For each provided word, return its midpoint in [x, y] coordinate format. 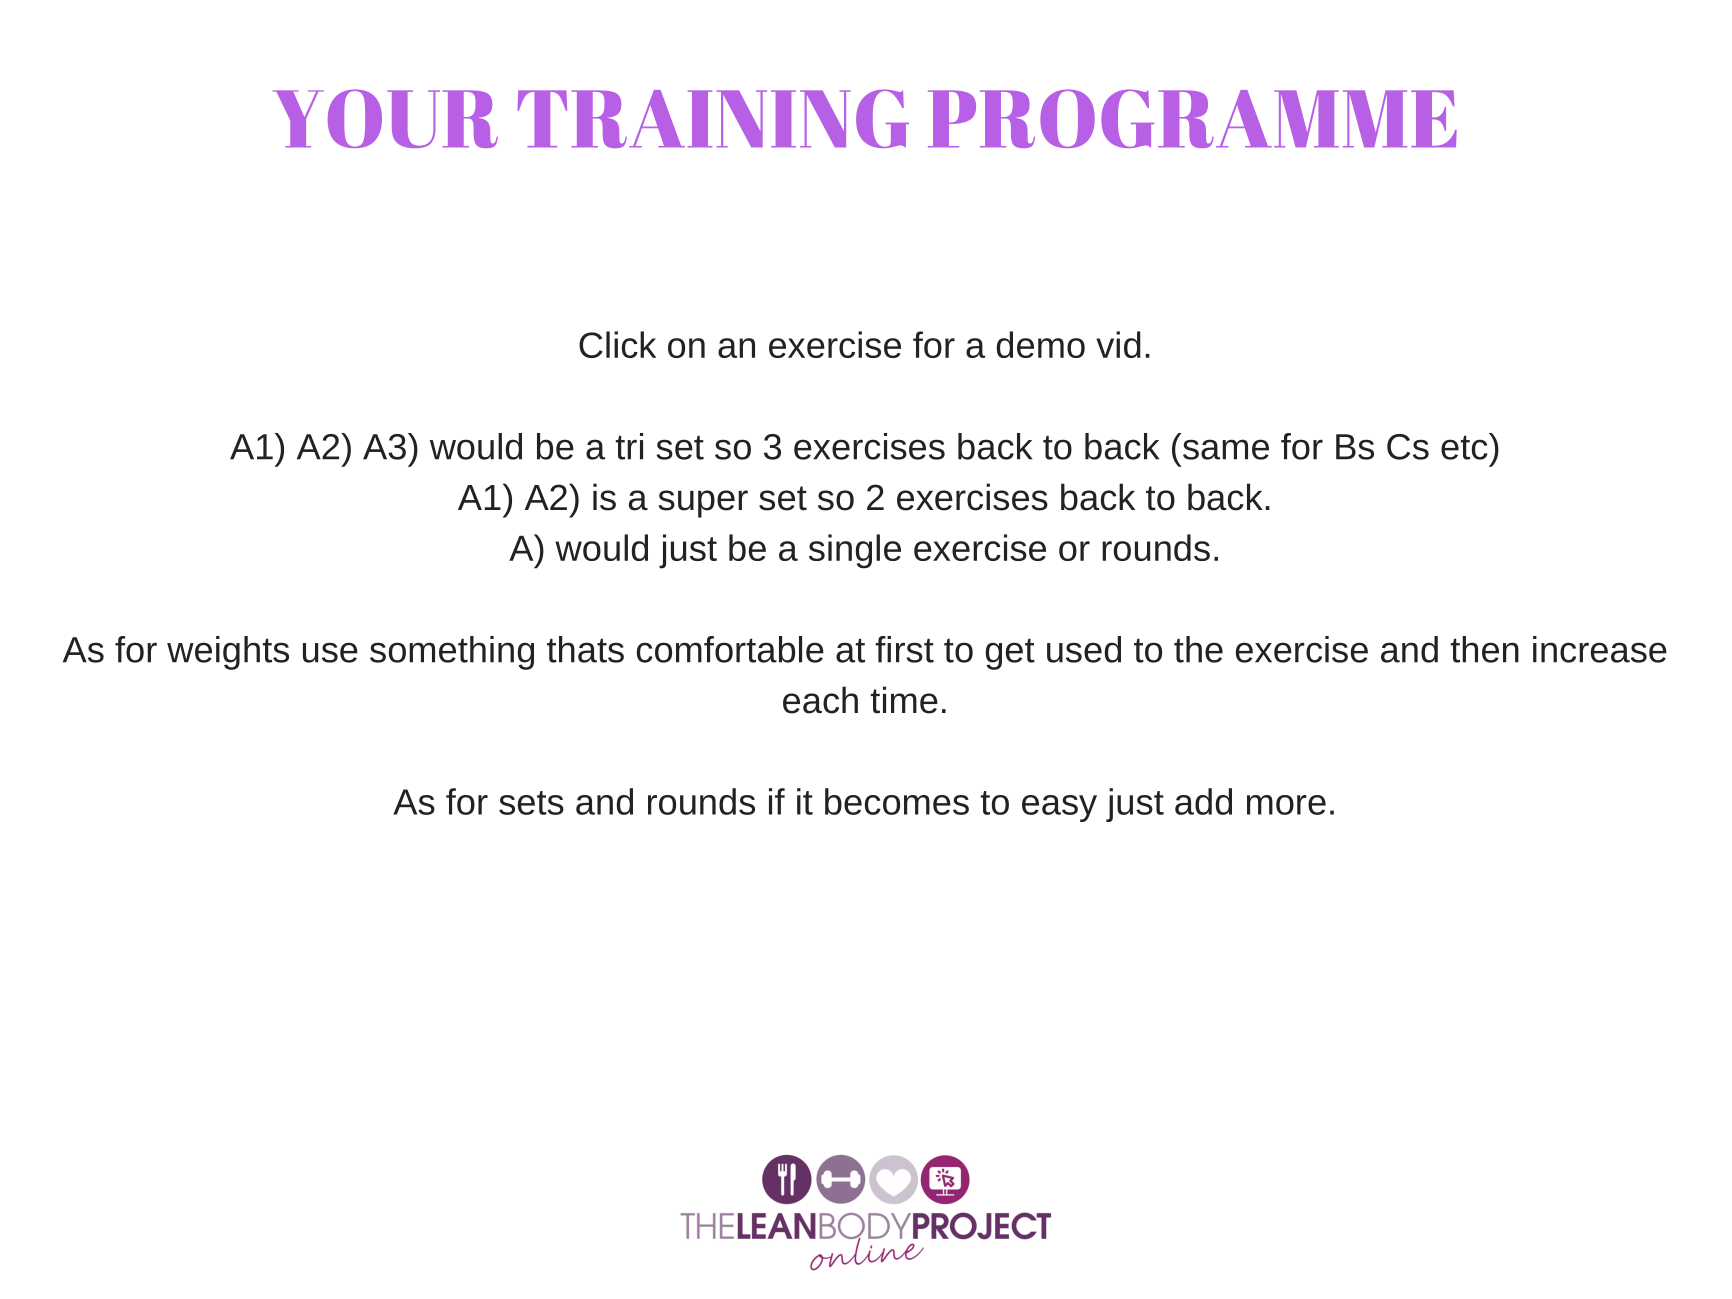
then [1485, 649]
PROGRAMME [1192, 118]
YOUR [385, 118]
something [452, 653]
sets [531, 803]
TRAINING [713, 118]
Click [617, 344]
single [855, 551]
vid [1118, 344]
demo [1041, 344]
